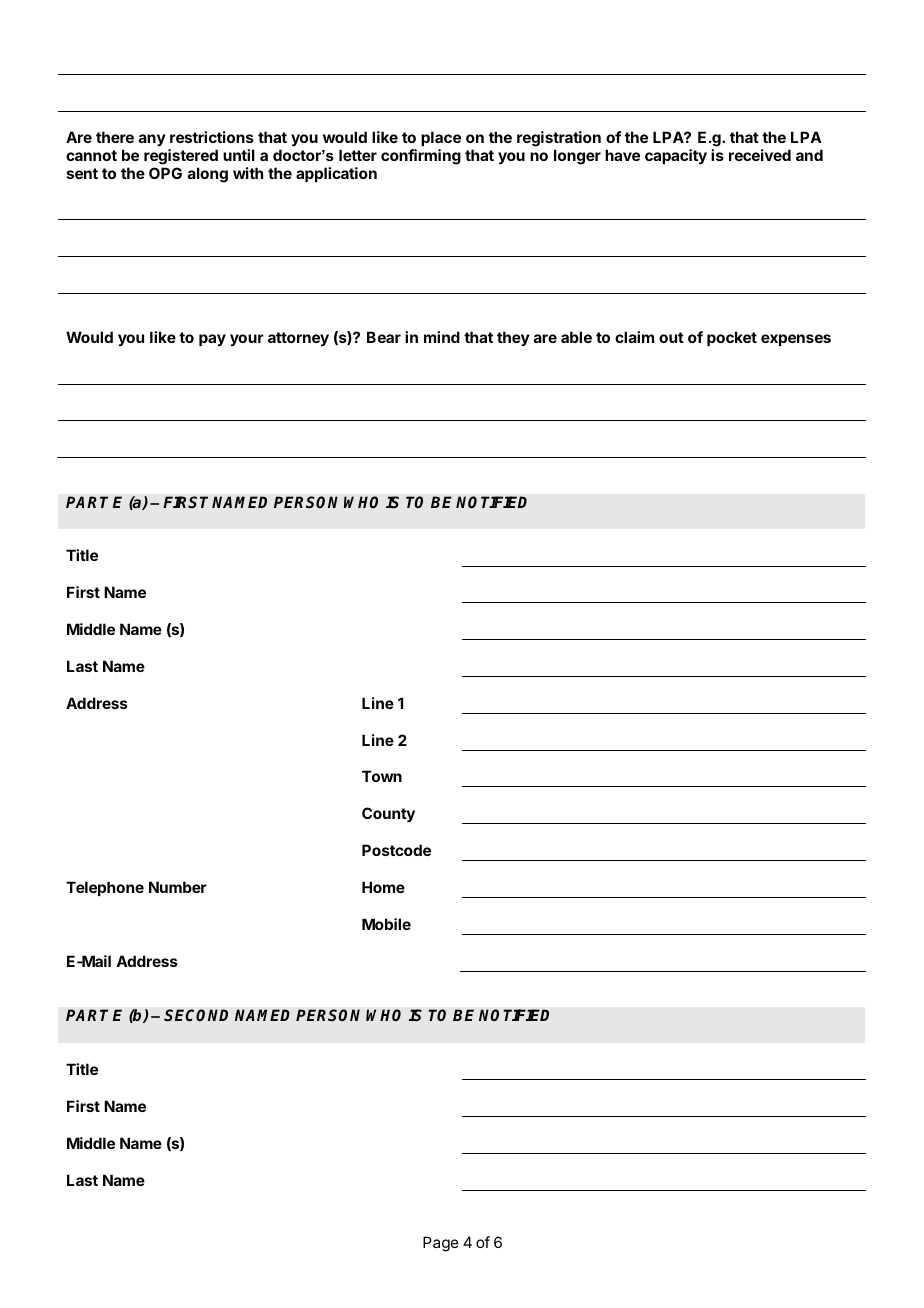  I want to click on expenses, so click(796, 340).
